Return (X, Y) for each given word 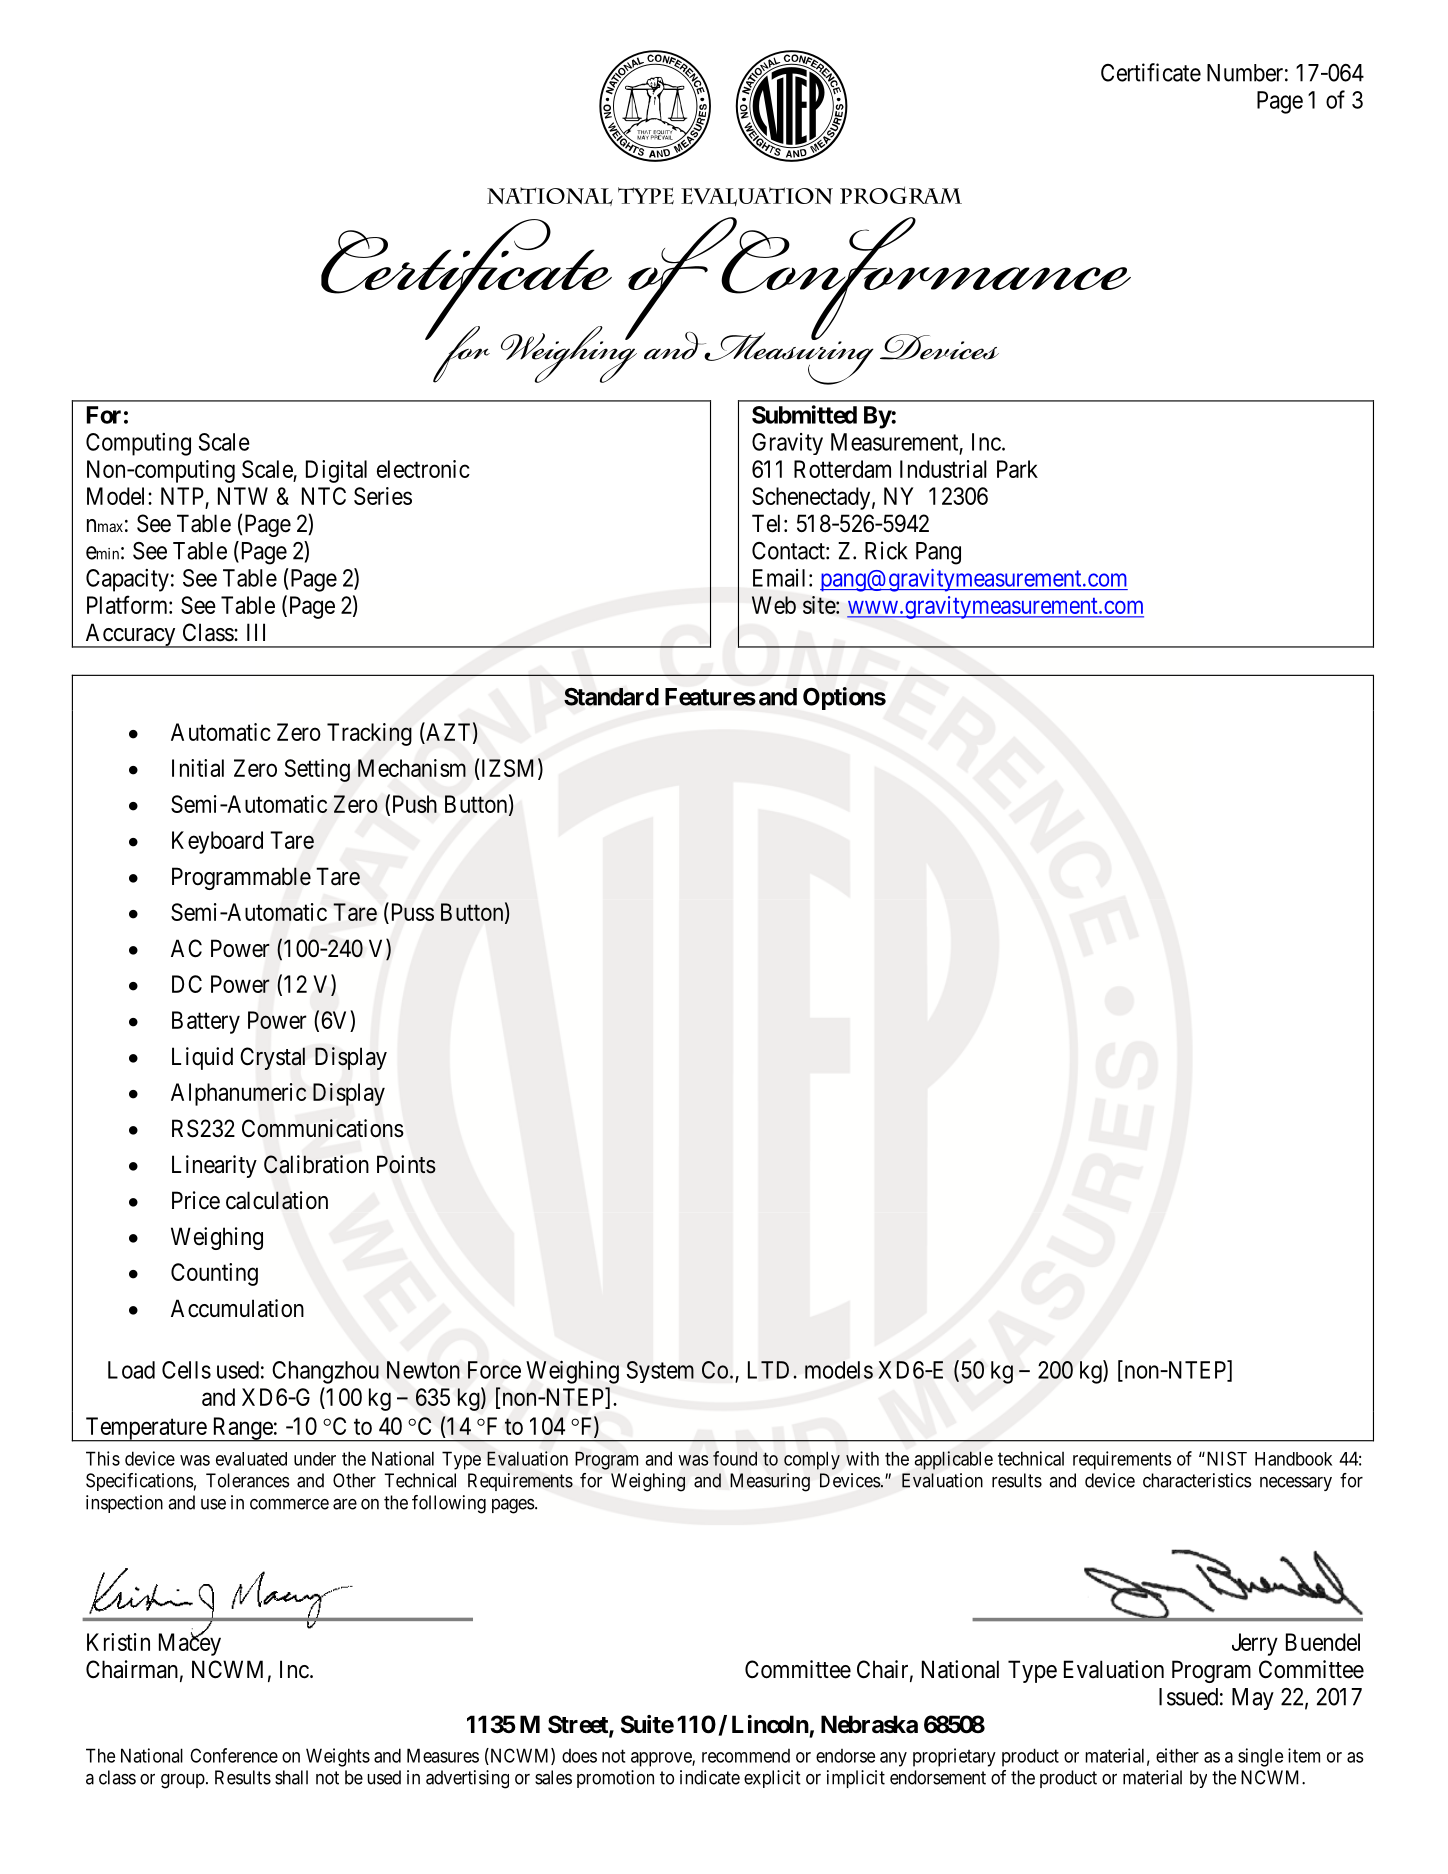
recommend (746, 1756)
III (256, 632)
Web (774, 605)
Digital (336, 471)
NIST (1225, 1458)
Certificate (1151, 72)
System (660, 1372)
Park (1017, 469)
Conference (234, 1755)
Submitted (804, 414)
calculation (277, 1200)
